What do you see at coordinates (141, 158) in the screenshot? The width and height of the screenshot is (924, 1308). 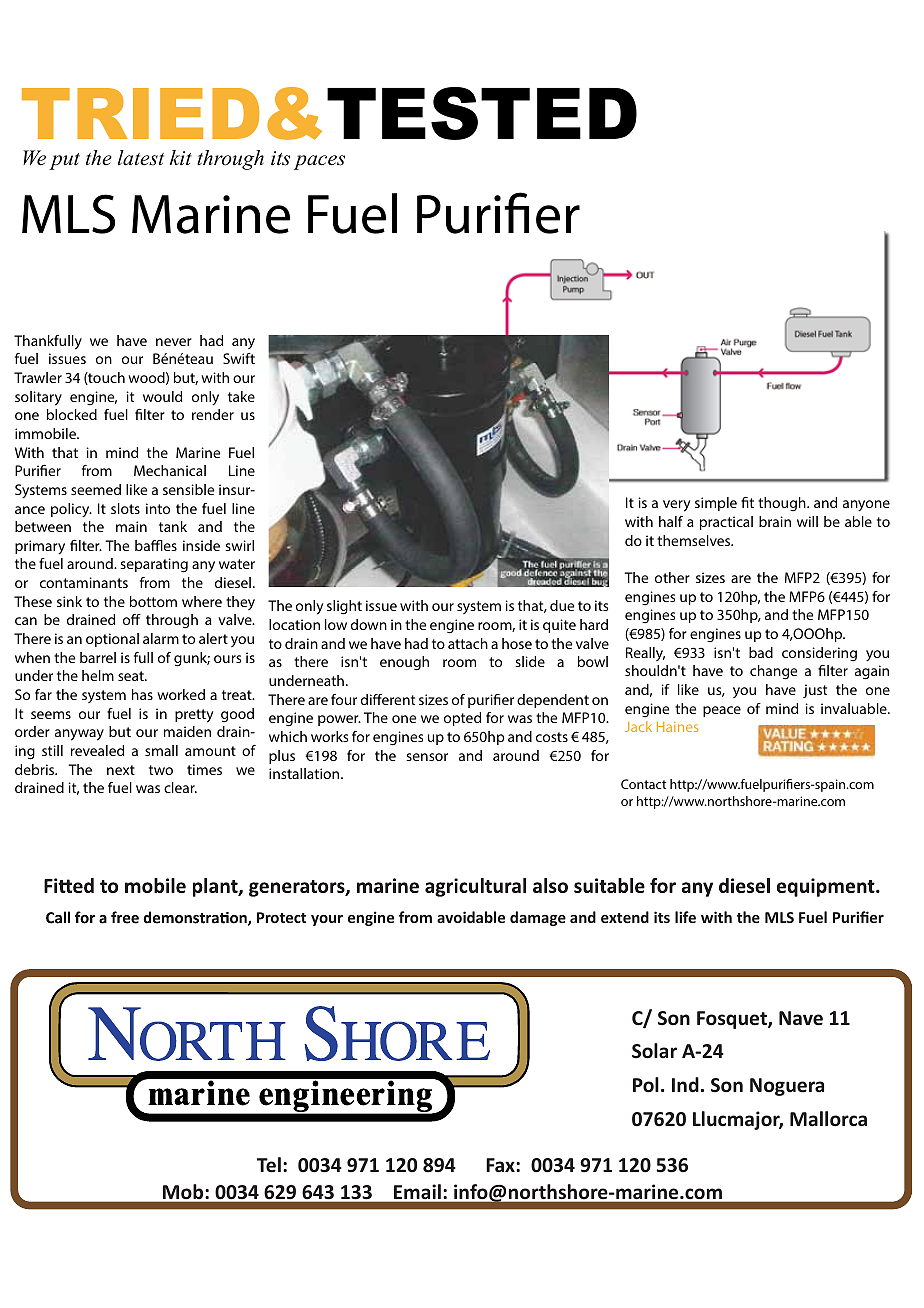 I see `latest` at bounding box center [141, 158].
